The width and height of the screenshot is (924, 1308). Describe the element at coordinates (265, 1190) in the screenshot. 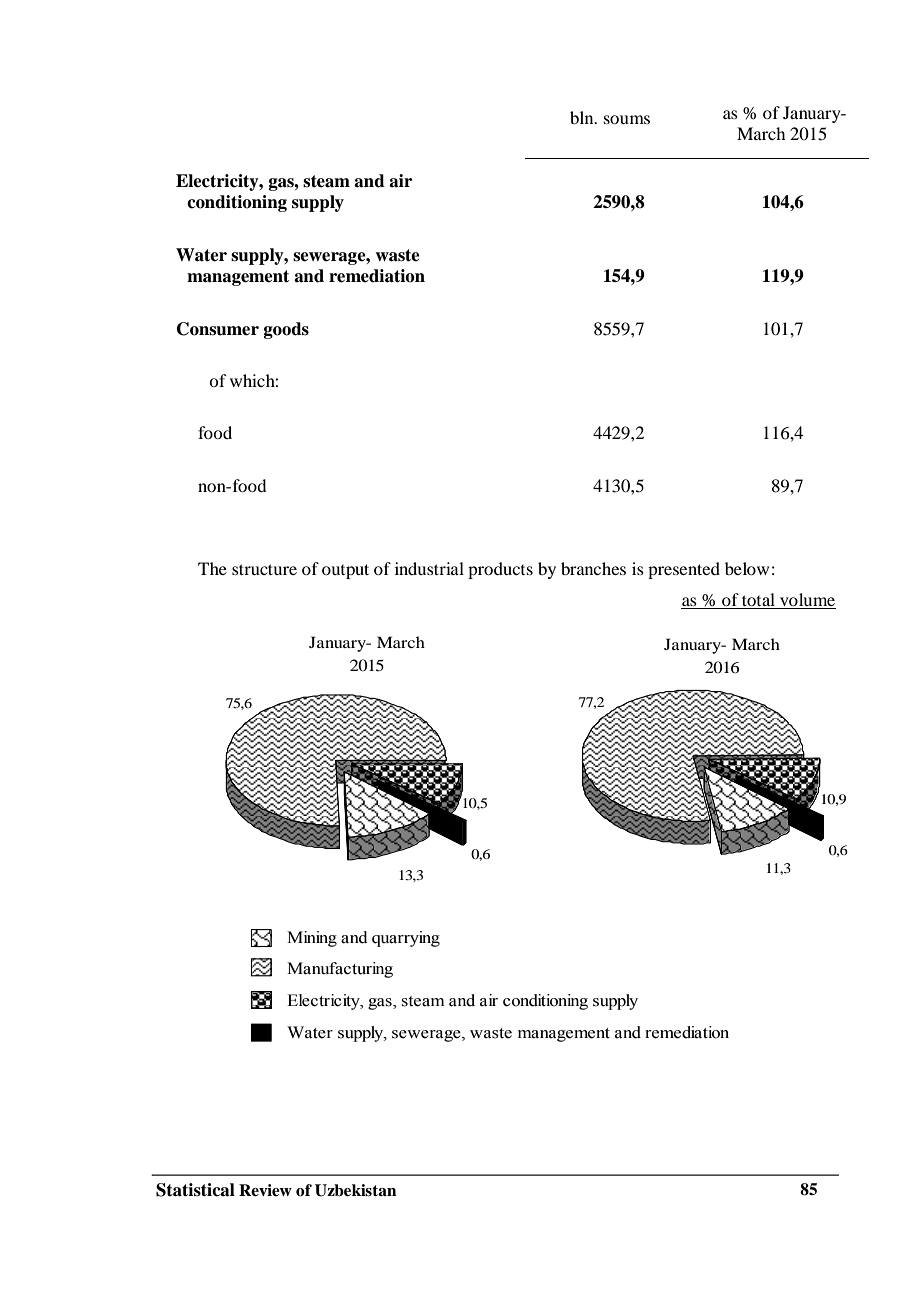

I see `Review` at that location.
